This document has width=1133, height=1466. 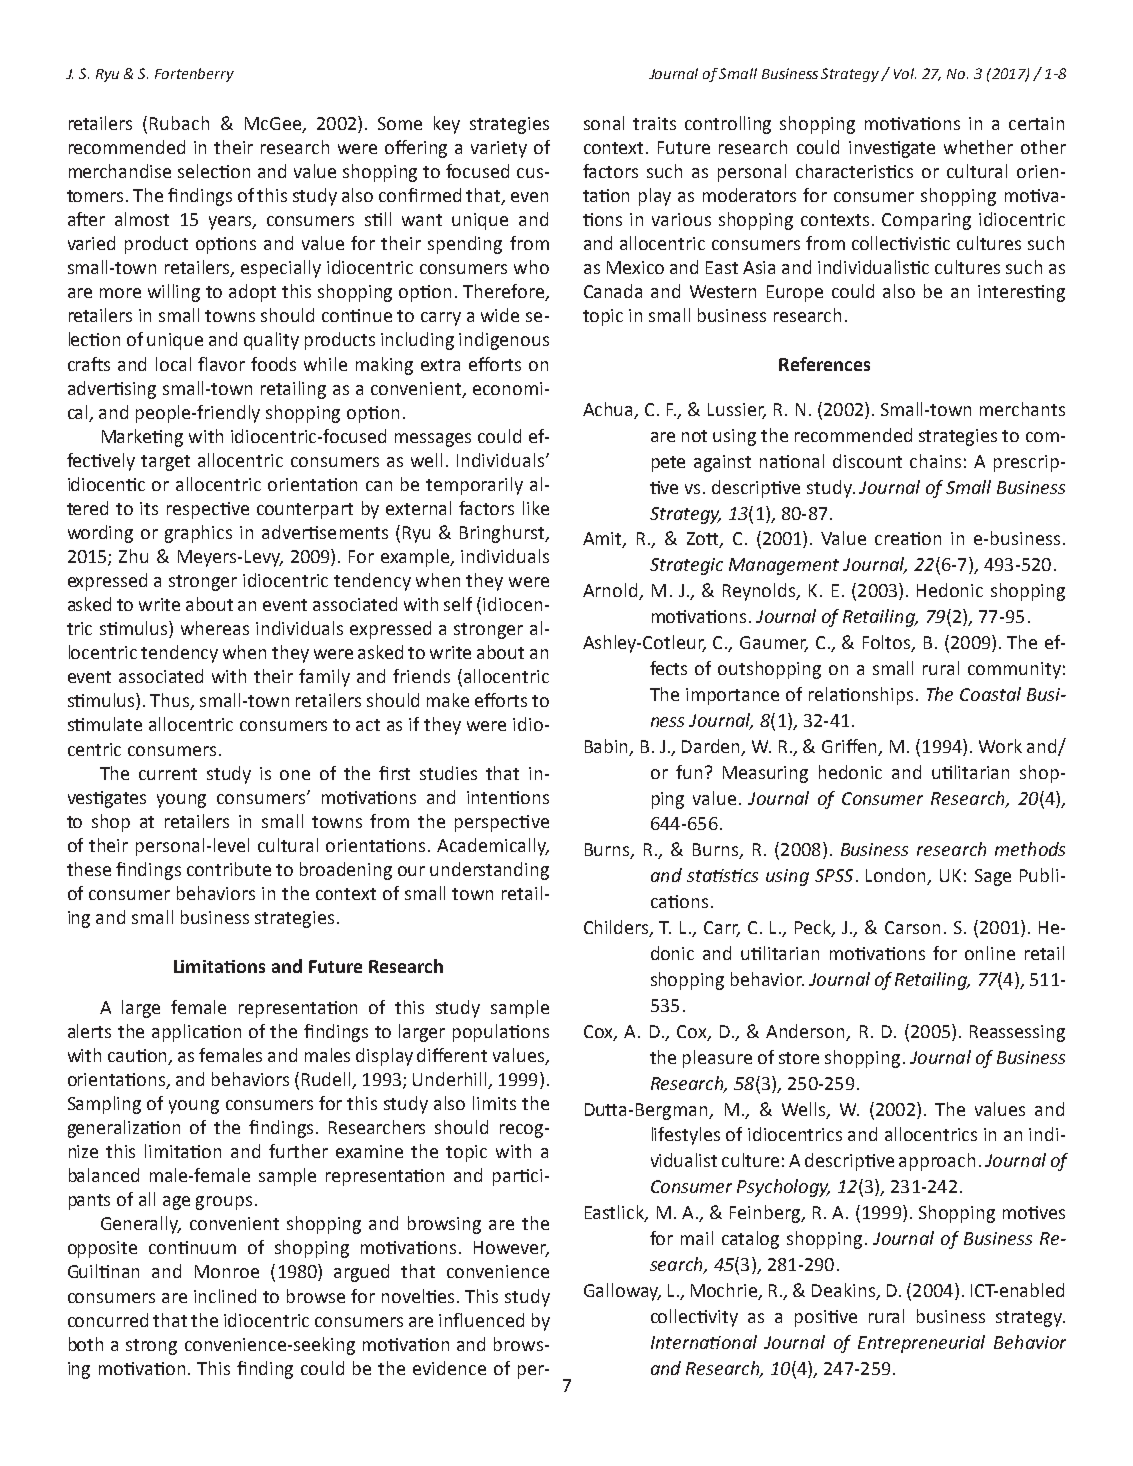 What do you see at coordinates (905, 73) in the document?
I see `Vol` at bounding box center [905, 73].
